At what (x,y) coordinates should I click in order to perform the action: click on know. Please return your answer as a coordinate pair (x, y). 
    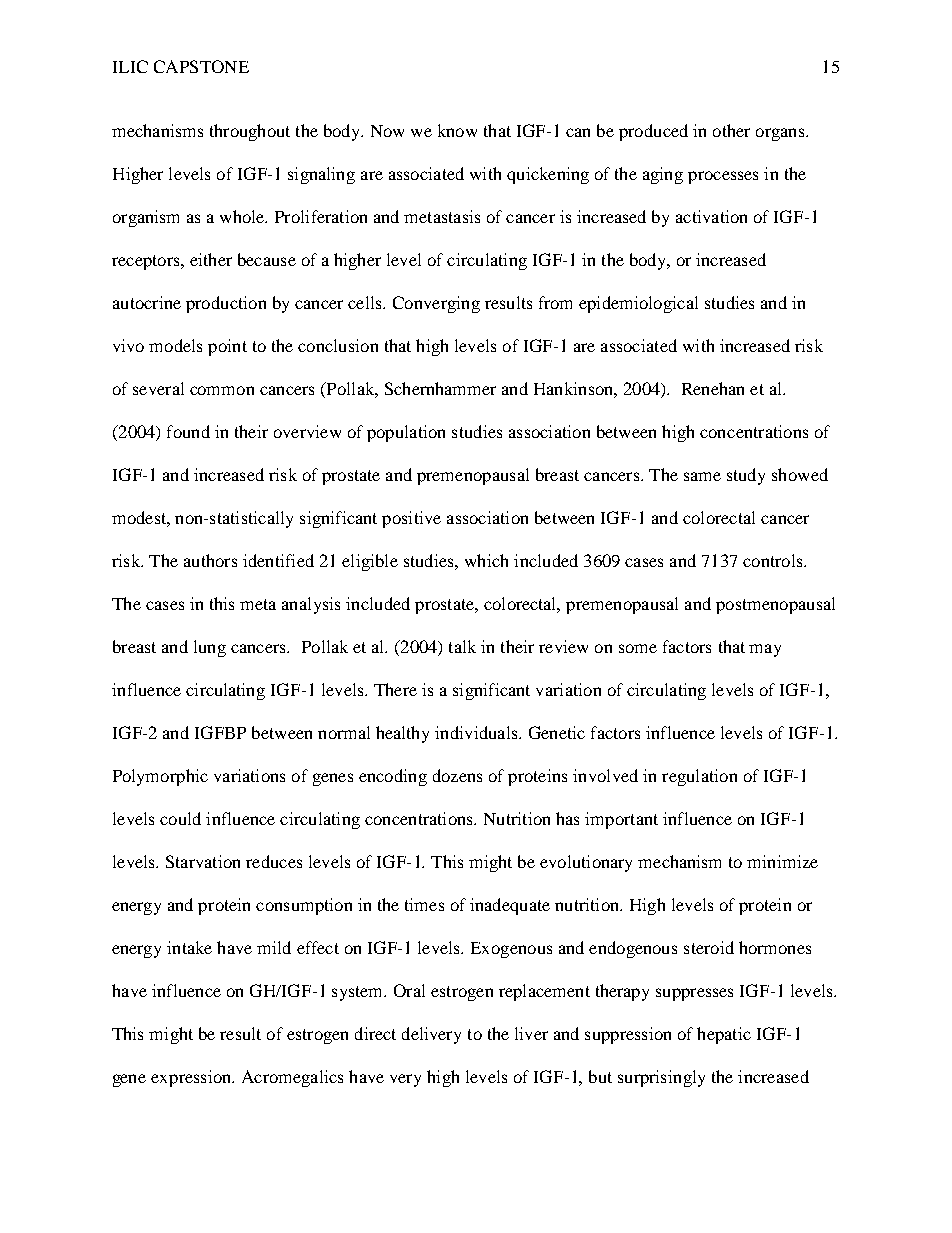
    Looking at the image, I should click on (457, 130).
